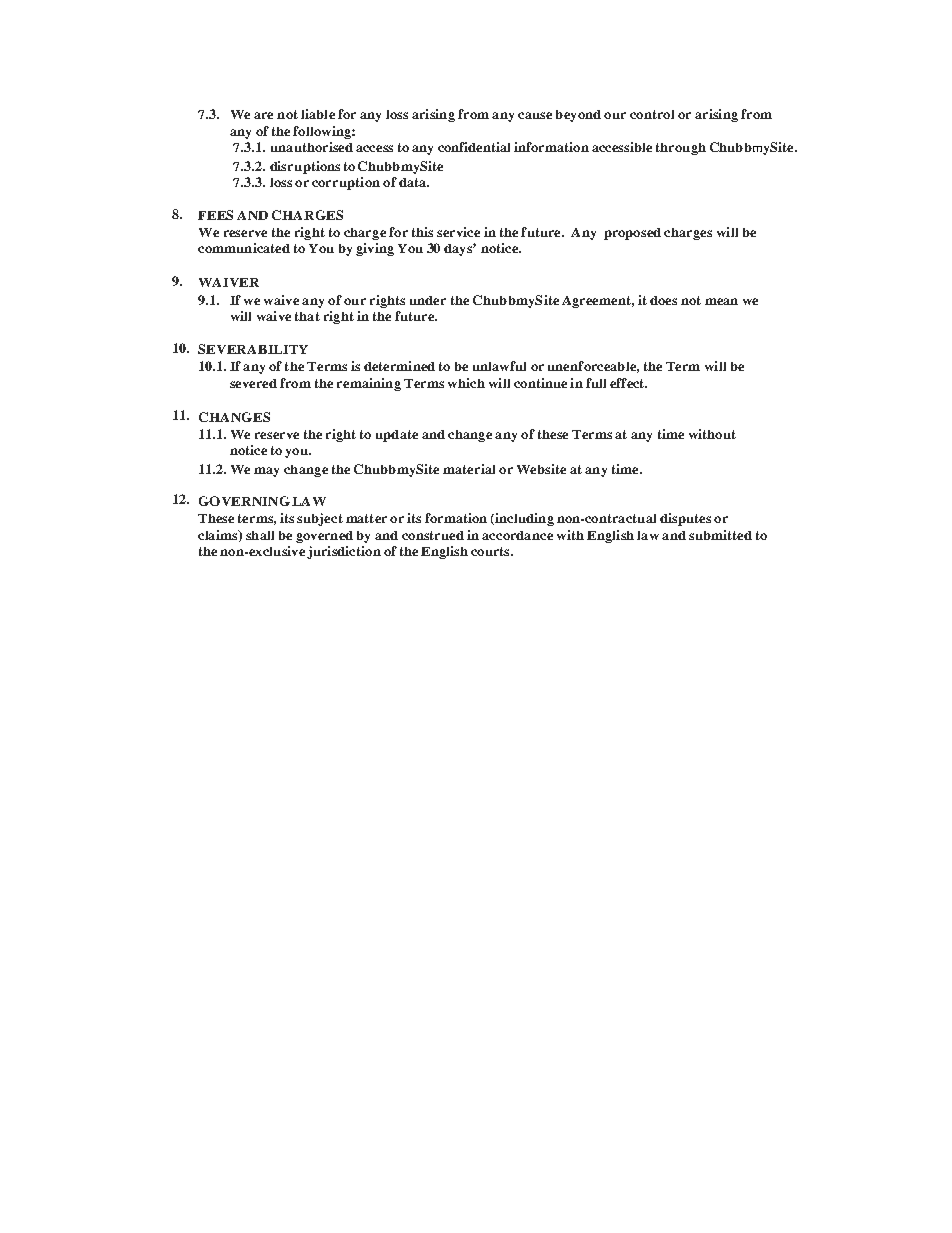 The image size is (952, 1233). What do you see at coordinates (685, 519) in the image?
I see `disputes` at bounding box center [685, 519].
